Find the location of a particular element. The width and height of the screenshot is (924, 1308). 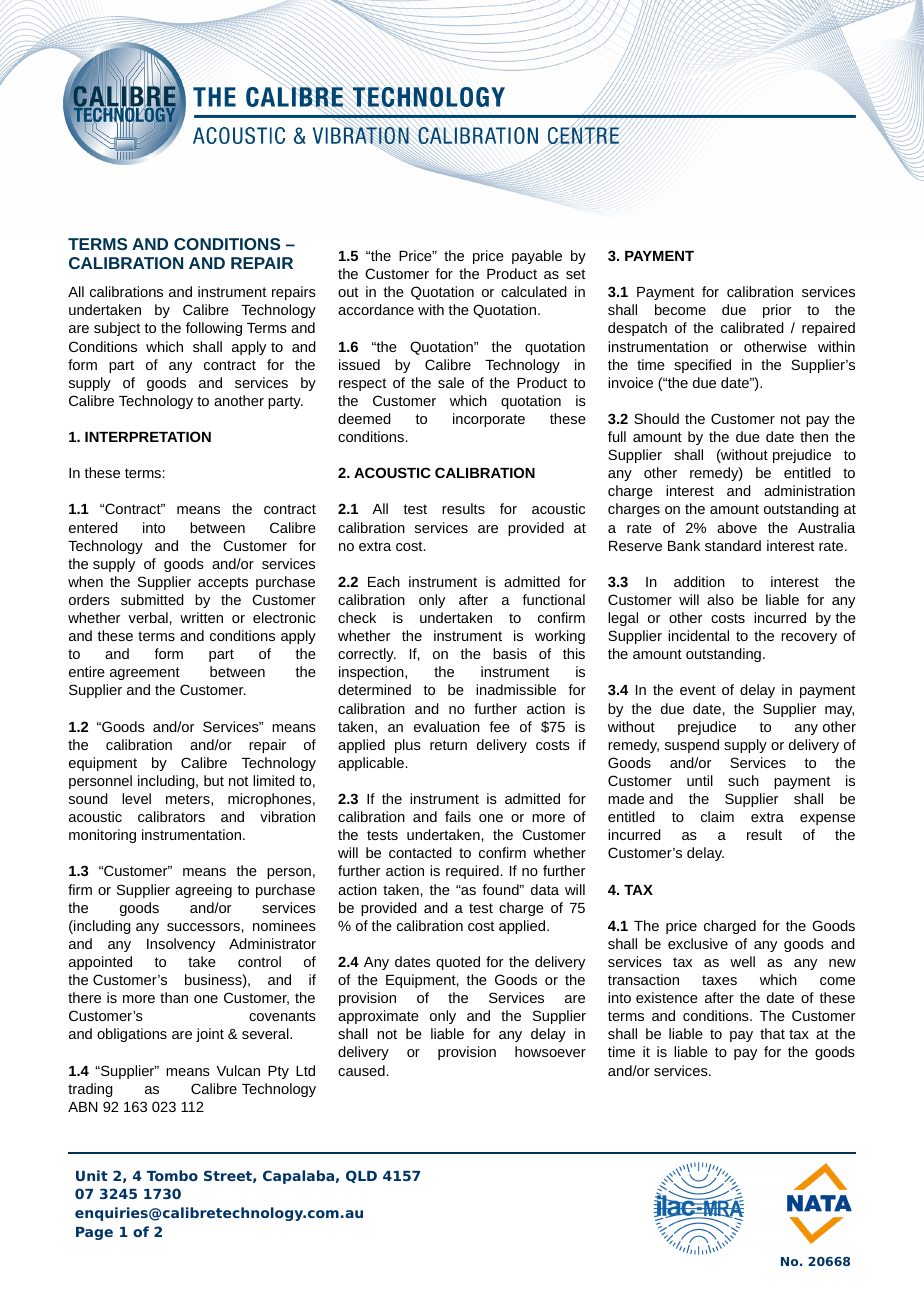

such is located at coordinates (743, 780).
